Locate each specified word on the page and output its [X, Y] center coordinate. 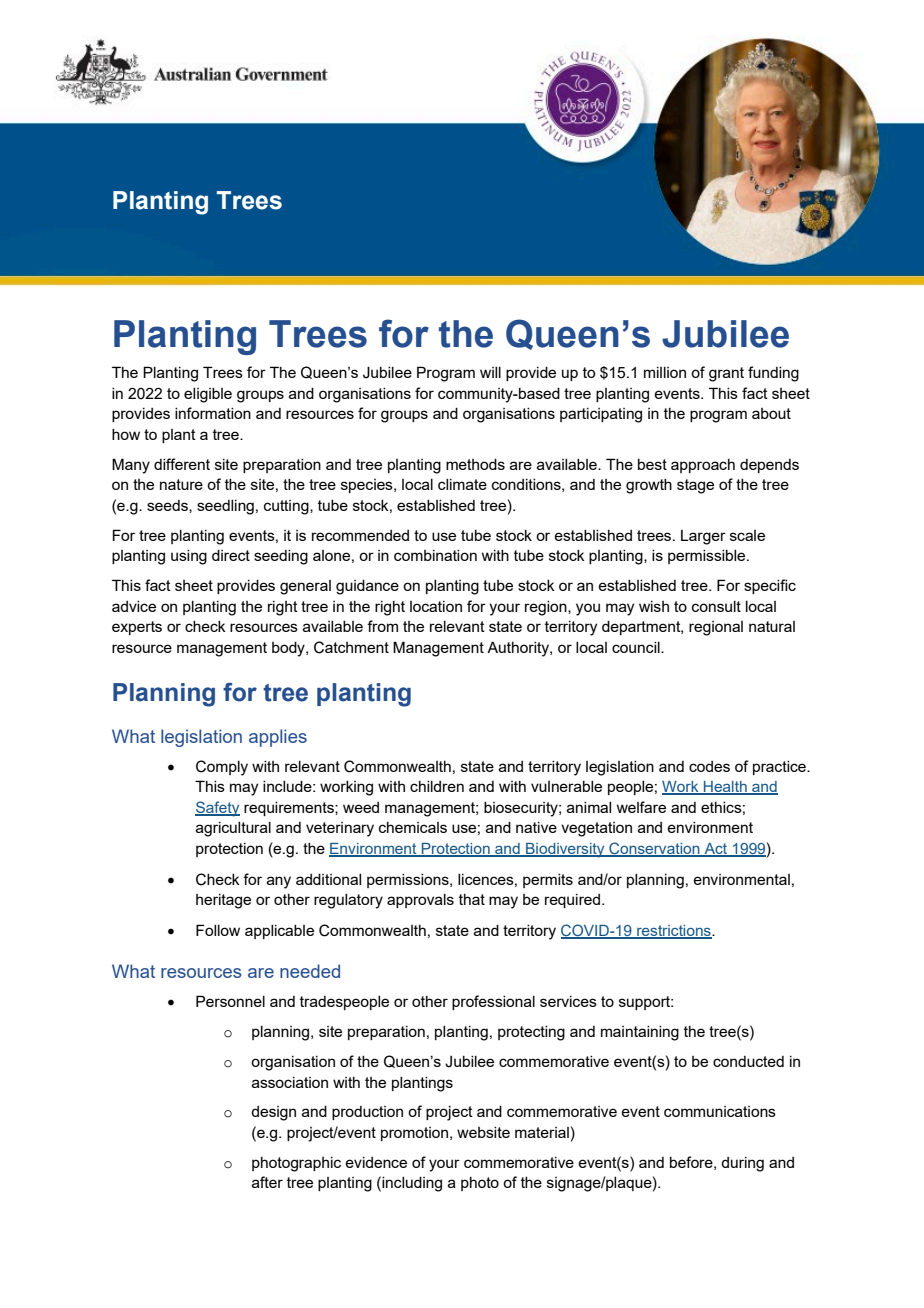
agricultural [233, 829]
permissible [708, 557]
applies [278, 738]
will [490, 372]
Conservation [654, 849]
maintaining [640, 1033]
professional [493, 1002]
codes [709, 766]
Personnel [230, 1001]
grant [726, 374]
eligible [208, 395]
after [267, 1182]
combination [435, 555]
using [189, 557]
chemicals [413, 827]
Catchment [351, 647]
